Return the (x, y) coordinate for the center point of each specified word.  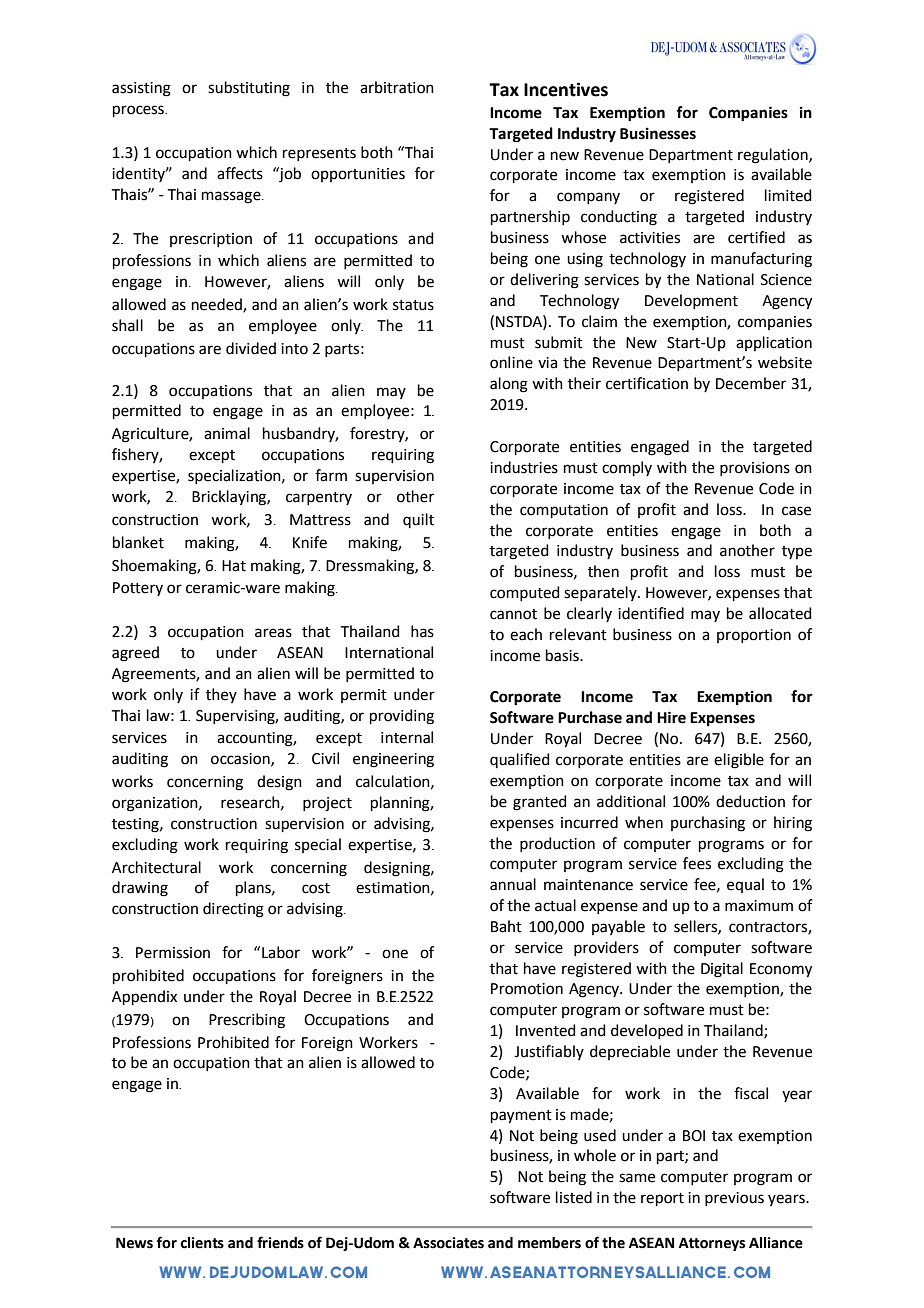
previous (734, 1199)
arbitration (397, 87)
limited (788, 195)
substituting (249, 89)
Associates (448, 1243)
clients (202, 1243)
